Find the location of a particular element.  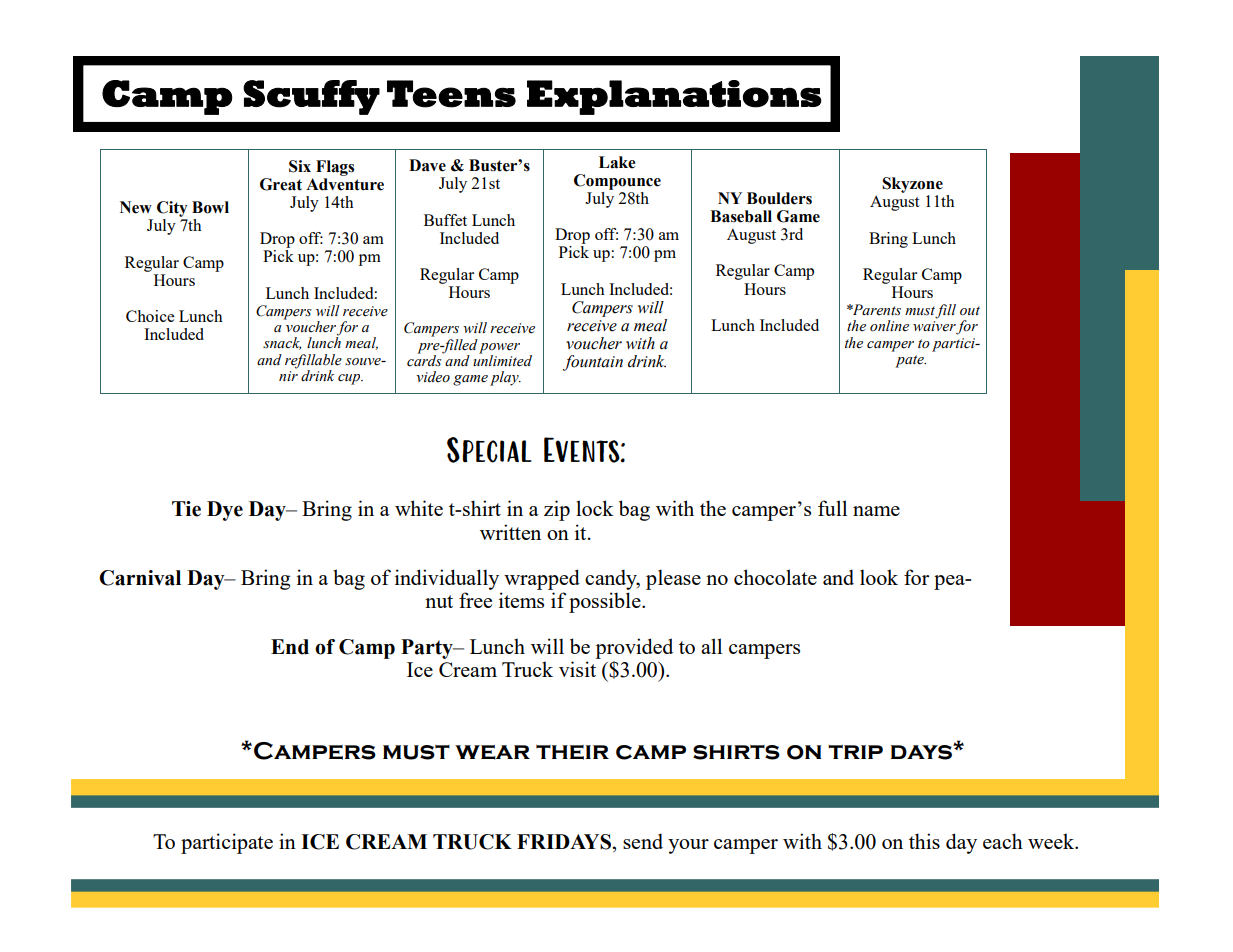

Carnival is located at coordinates (140, 578).
